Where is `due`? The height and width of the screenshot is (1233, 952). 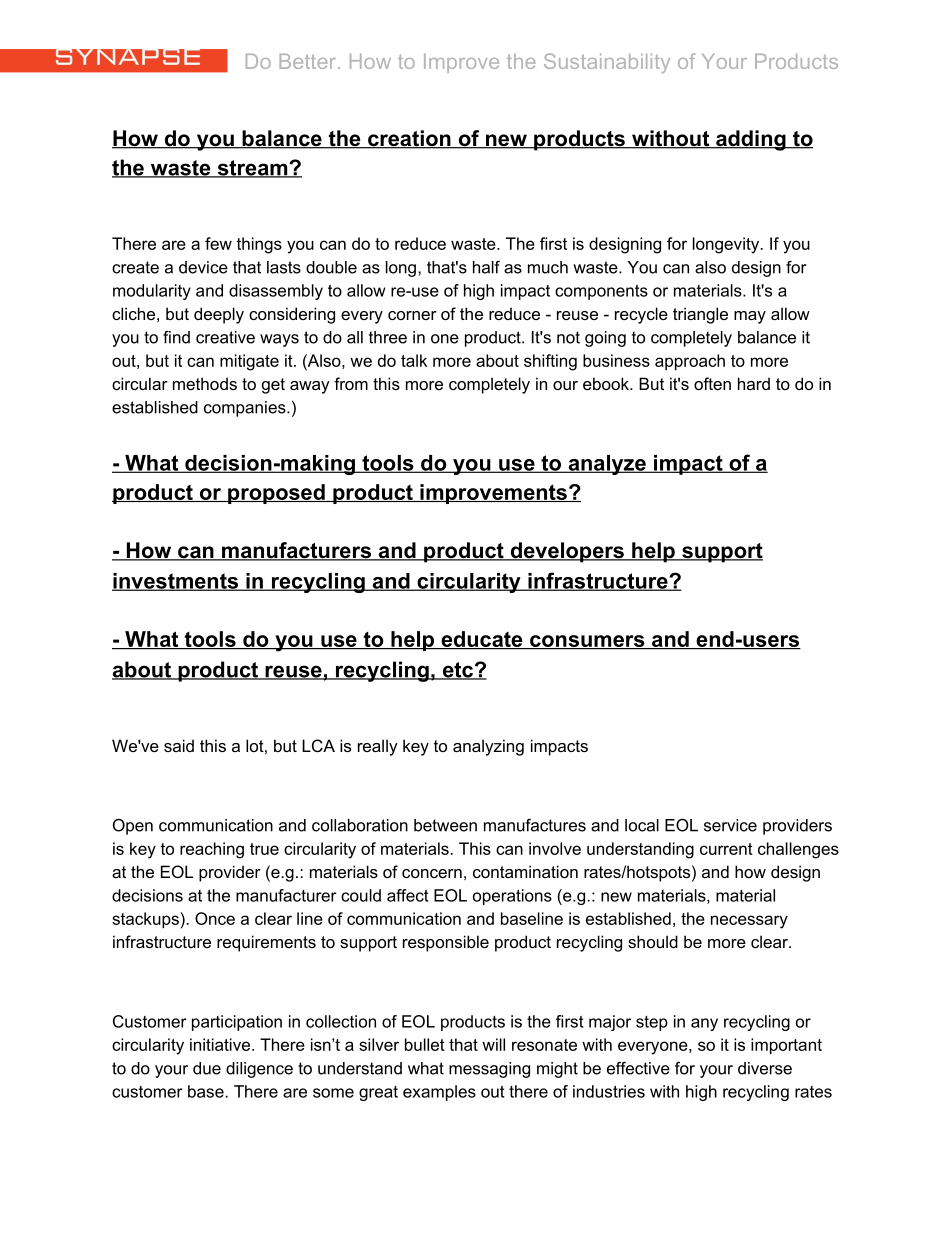 due is located at coordinates (207, 1068).
